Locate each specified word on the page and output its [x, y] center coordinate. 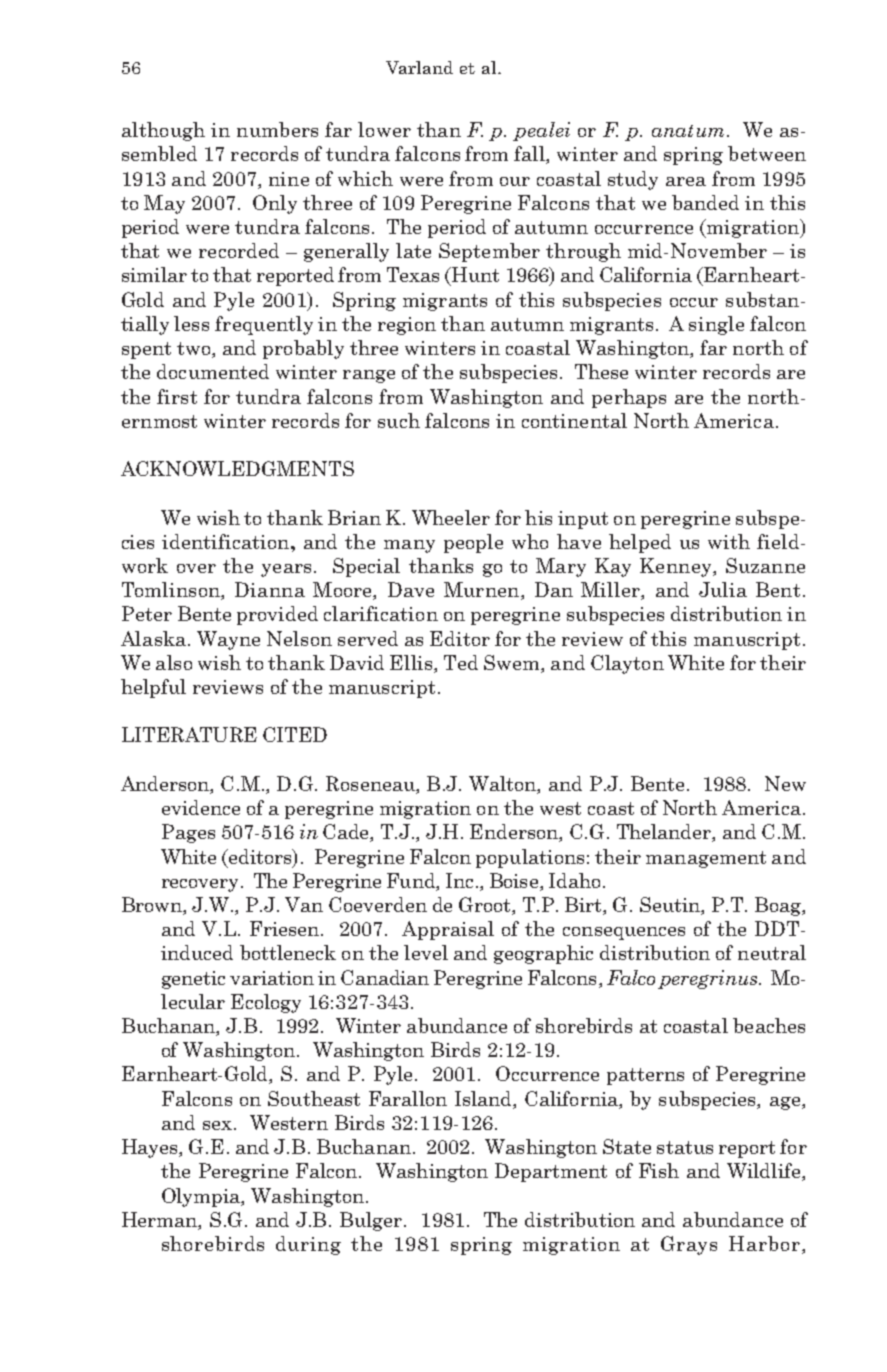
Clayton [627, 664]
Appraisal [448, 930]
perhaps [629, 398]
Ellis [412, 664]
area [686, 181]
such [399, 420]
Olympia [202, 1197]
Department [551, 1172]
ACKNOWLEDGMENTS [237, 468]
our [515, 181]
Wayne [228, 640]
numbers [277, 129]
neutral [772, 952]
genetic [193, 980]
